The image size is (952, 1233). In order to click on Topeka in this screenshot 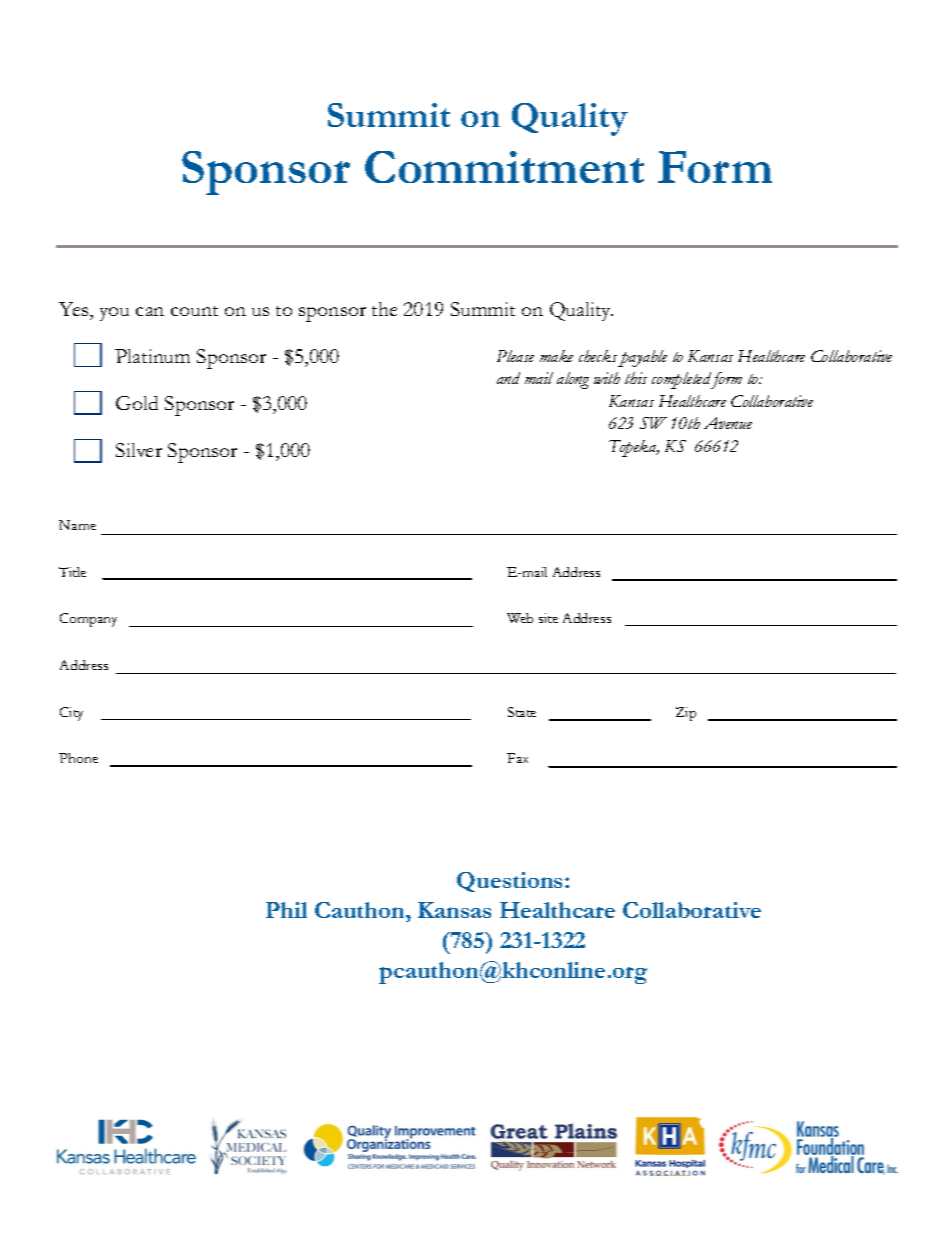, I will do `click(634, 448)`.
